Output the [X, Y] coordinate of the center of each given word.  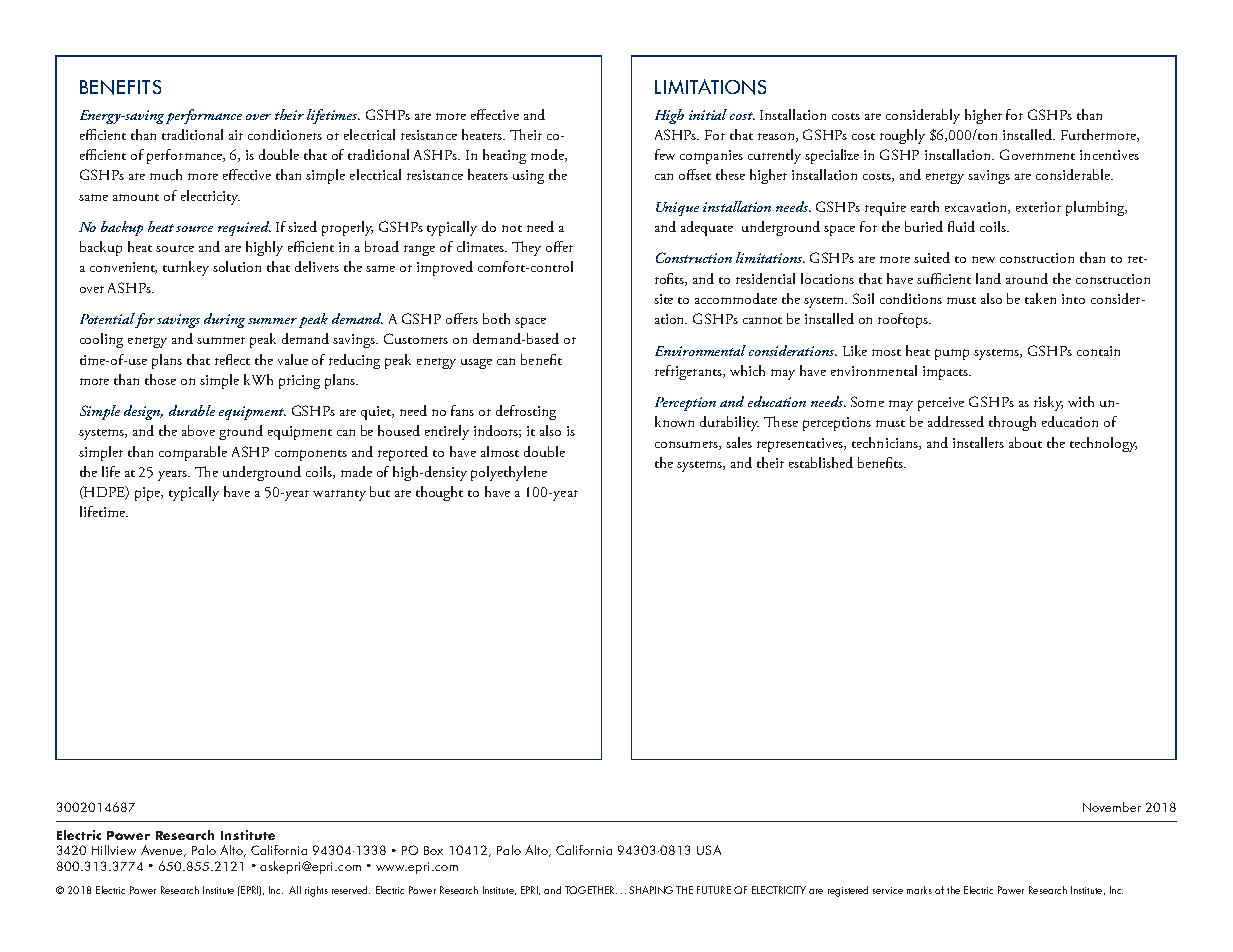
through [1012, 423]
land [988, 278]
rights [316, 891]
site [663, 299]
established [821, 462]
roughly [902, 136]
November [1112, 807]
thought [439, 493]
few [665, 154]
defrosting [526, 412]
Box [433, 850]
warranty [339, 495]
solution [237, 266]
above [198, 430]
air [236, 135]
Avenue [163, 851]
